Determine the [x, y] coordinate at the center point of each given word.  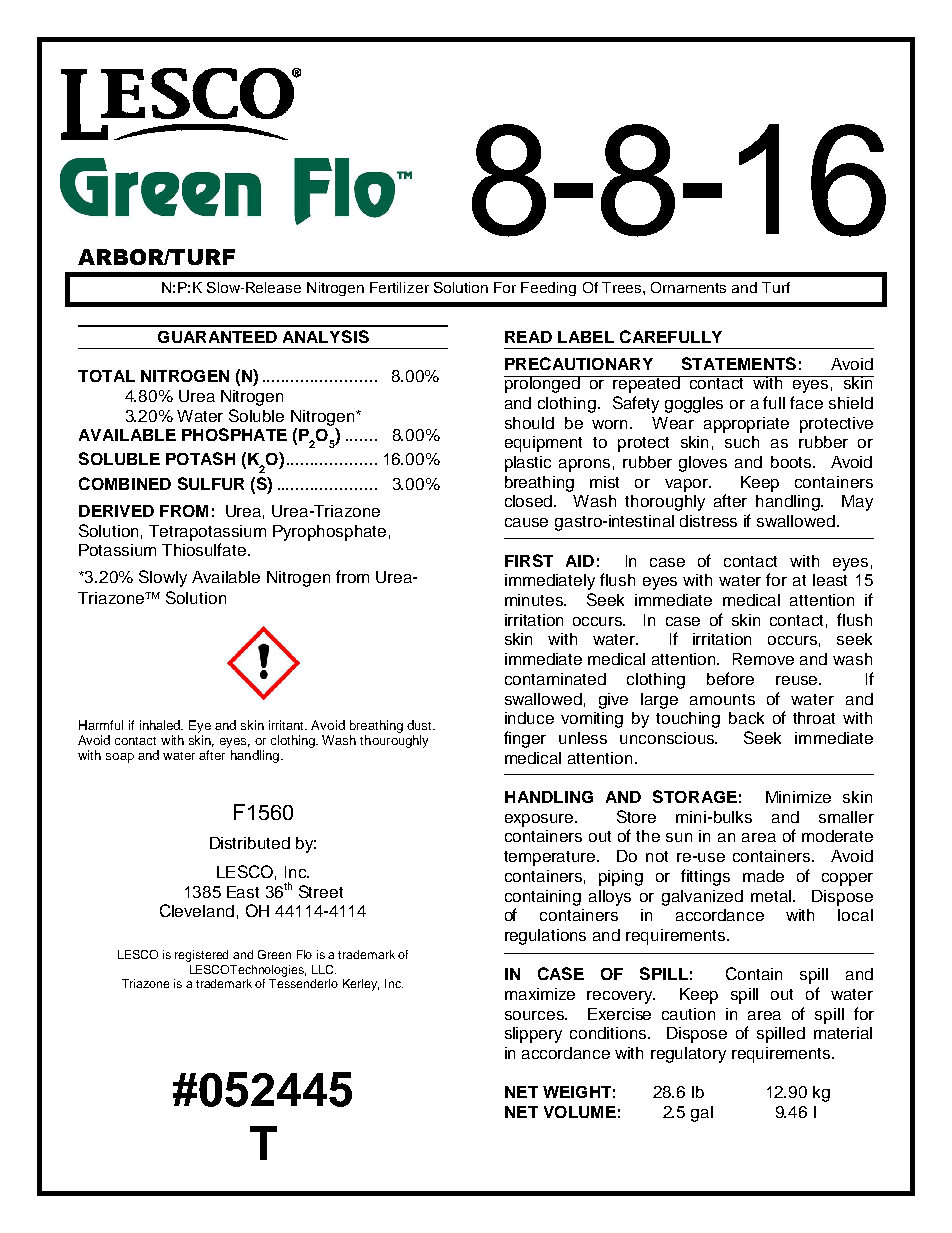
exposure [540, 820]
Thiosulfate [205, 549]
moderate [837, 836]
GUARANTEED [217, 337]
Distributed [250, 843]
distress [708, 521]
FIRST [529, 560]
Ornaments [688, 287]
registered [201, 956]
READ [528, 337]
